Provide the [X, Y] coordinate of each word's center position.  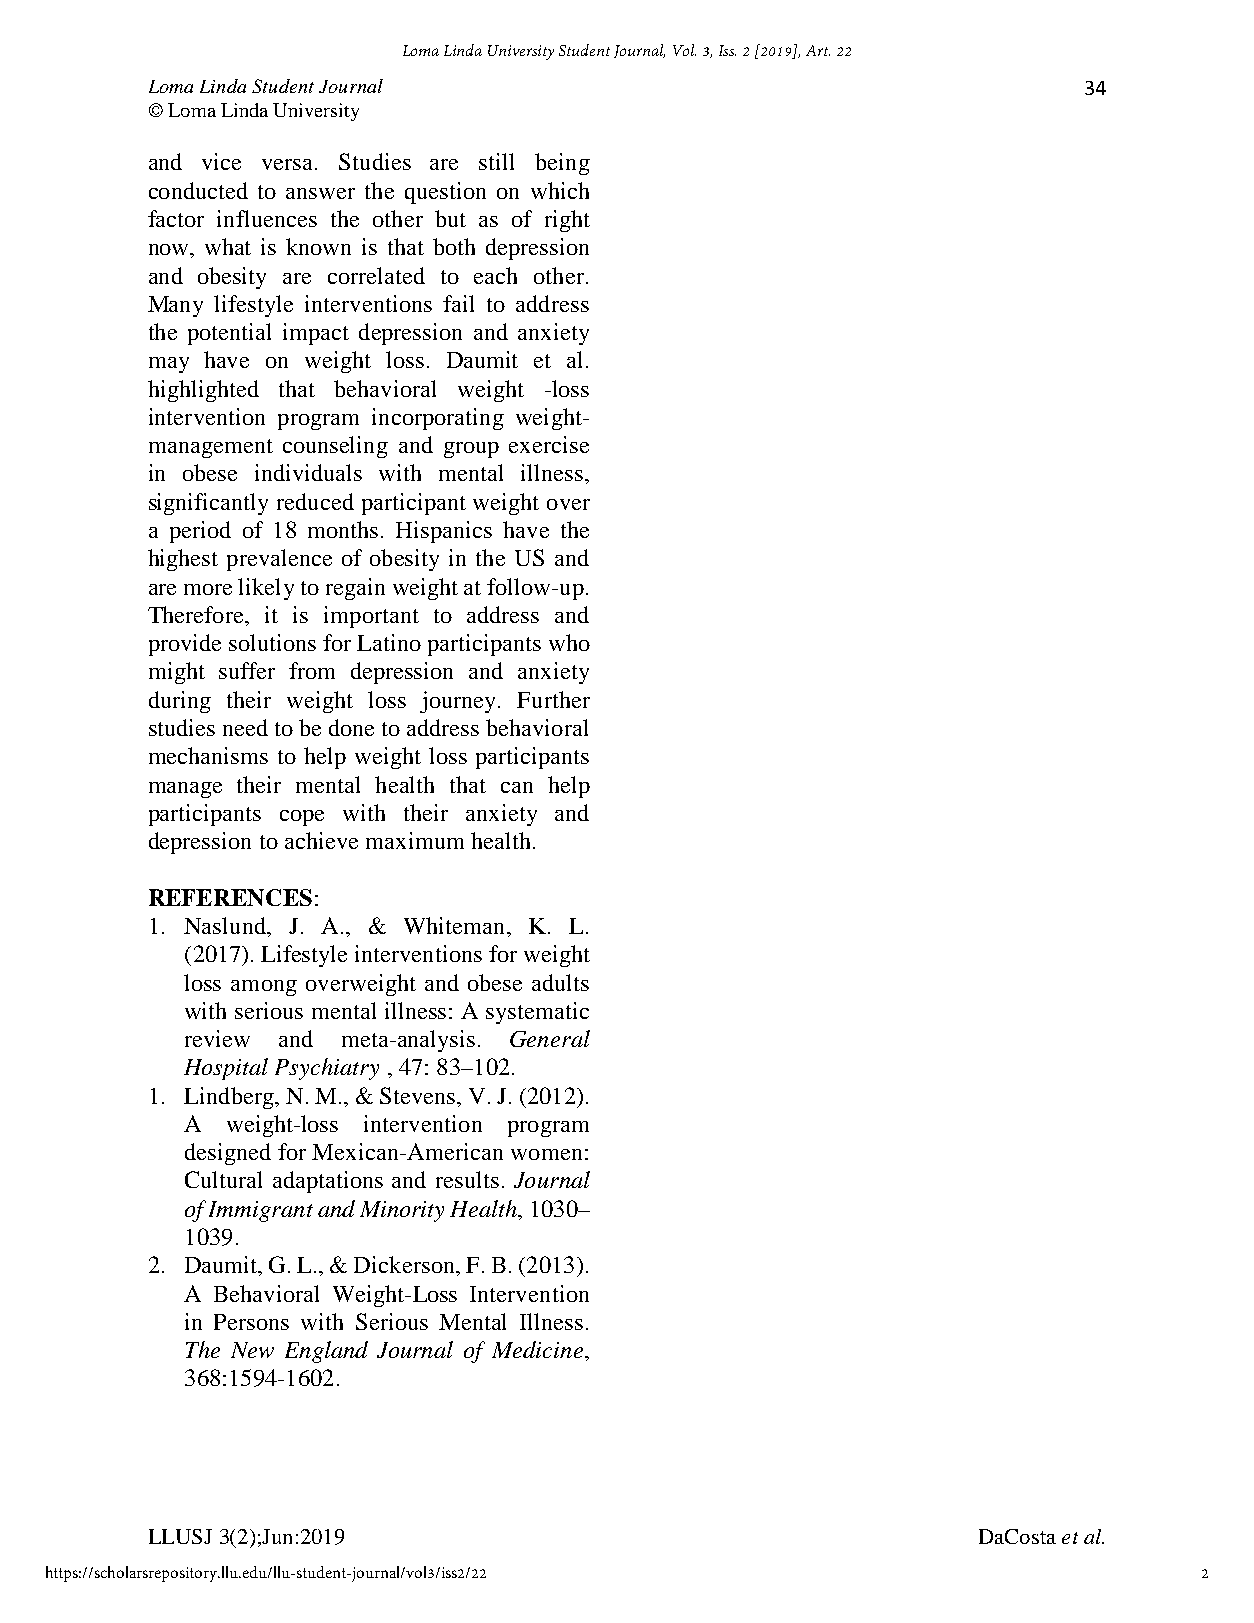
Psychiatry [327, 1069]
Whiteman [456, 925]
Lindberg [230, 1098]
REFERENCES [230, 897]
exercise [549, 444]
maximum [415, 840]
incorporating [438, 419]
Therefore [197, 614]
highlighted [203, 391]
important [371, 617]
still [496, 161]
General [550, 1038]
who [569, 642]
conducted [198, 190]
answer [320, 193]
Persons [251, 1322]
